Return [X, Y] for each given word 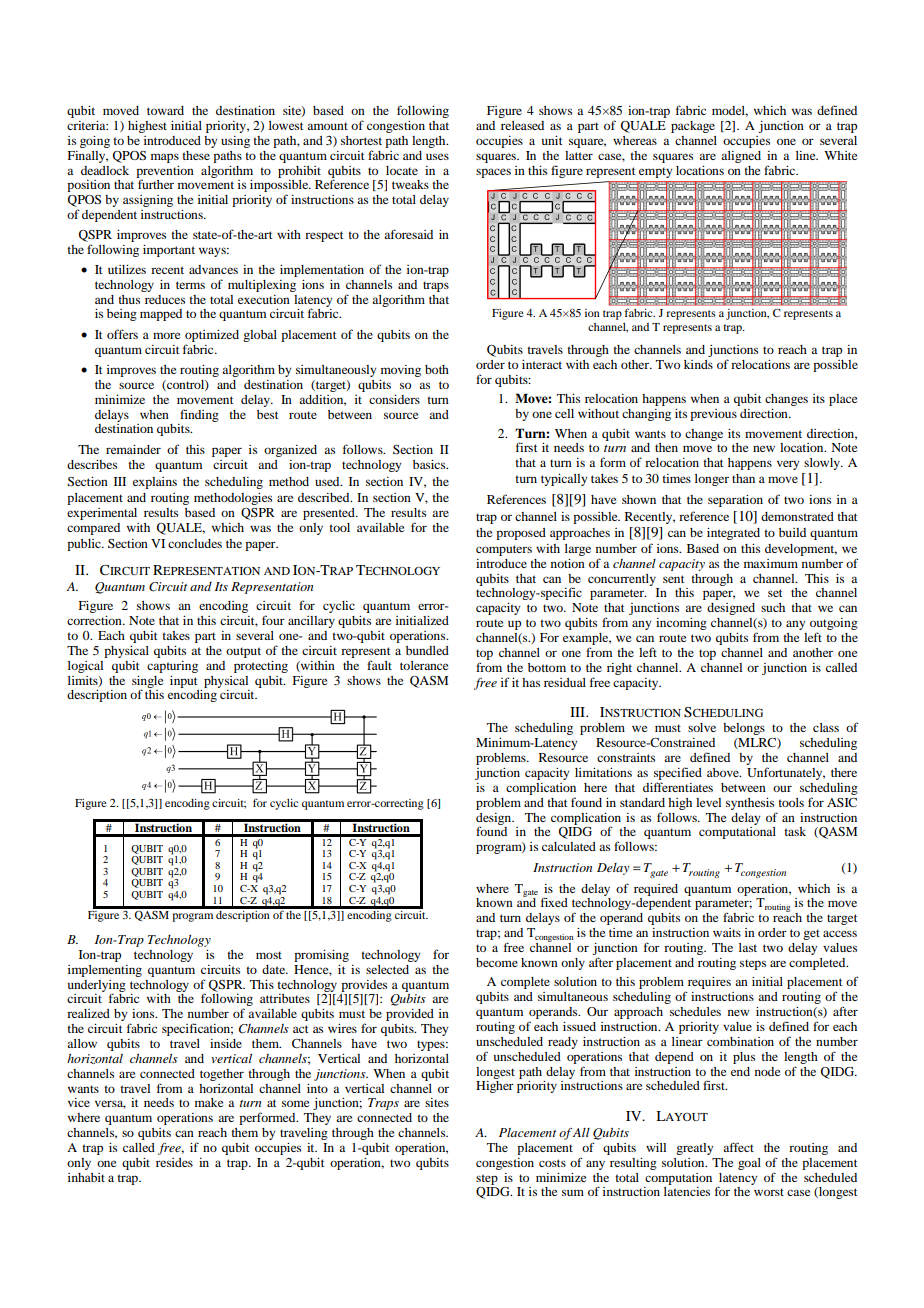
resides [174, 1162]
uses [437, 156]
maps [165, 158]
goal [749, 1164]
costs [552, 1163]
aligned [741, 157]
